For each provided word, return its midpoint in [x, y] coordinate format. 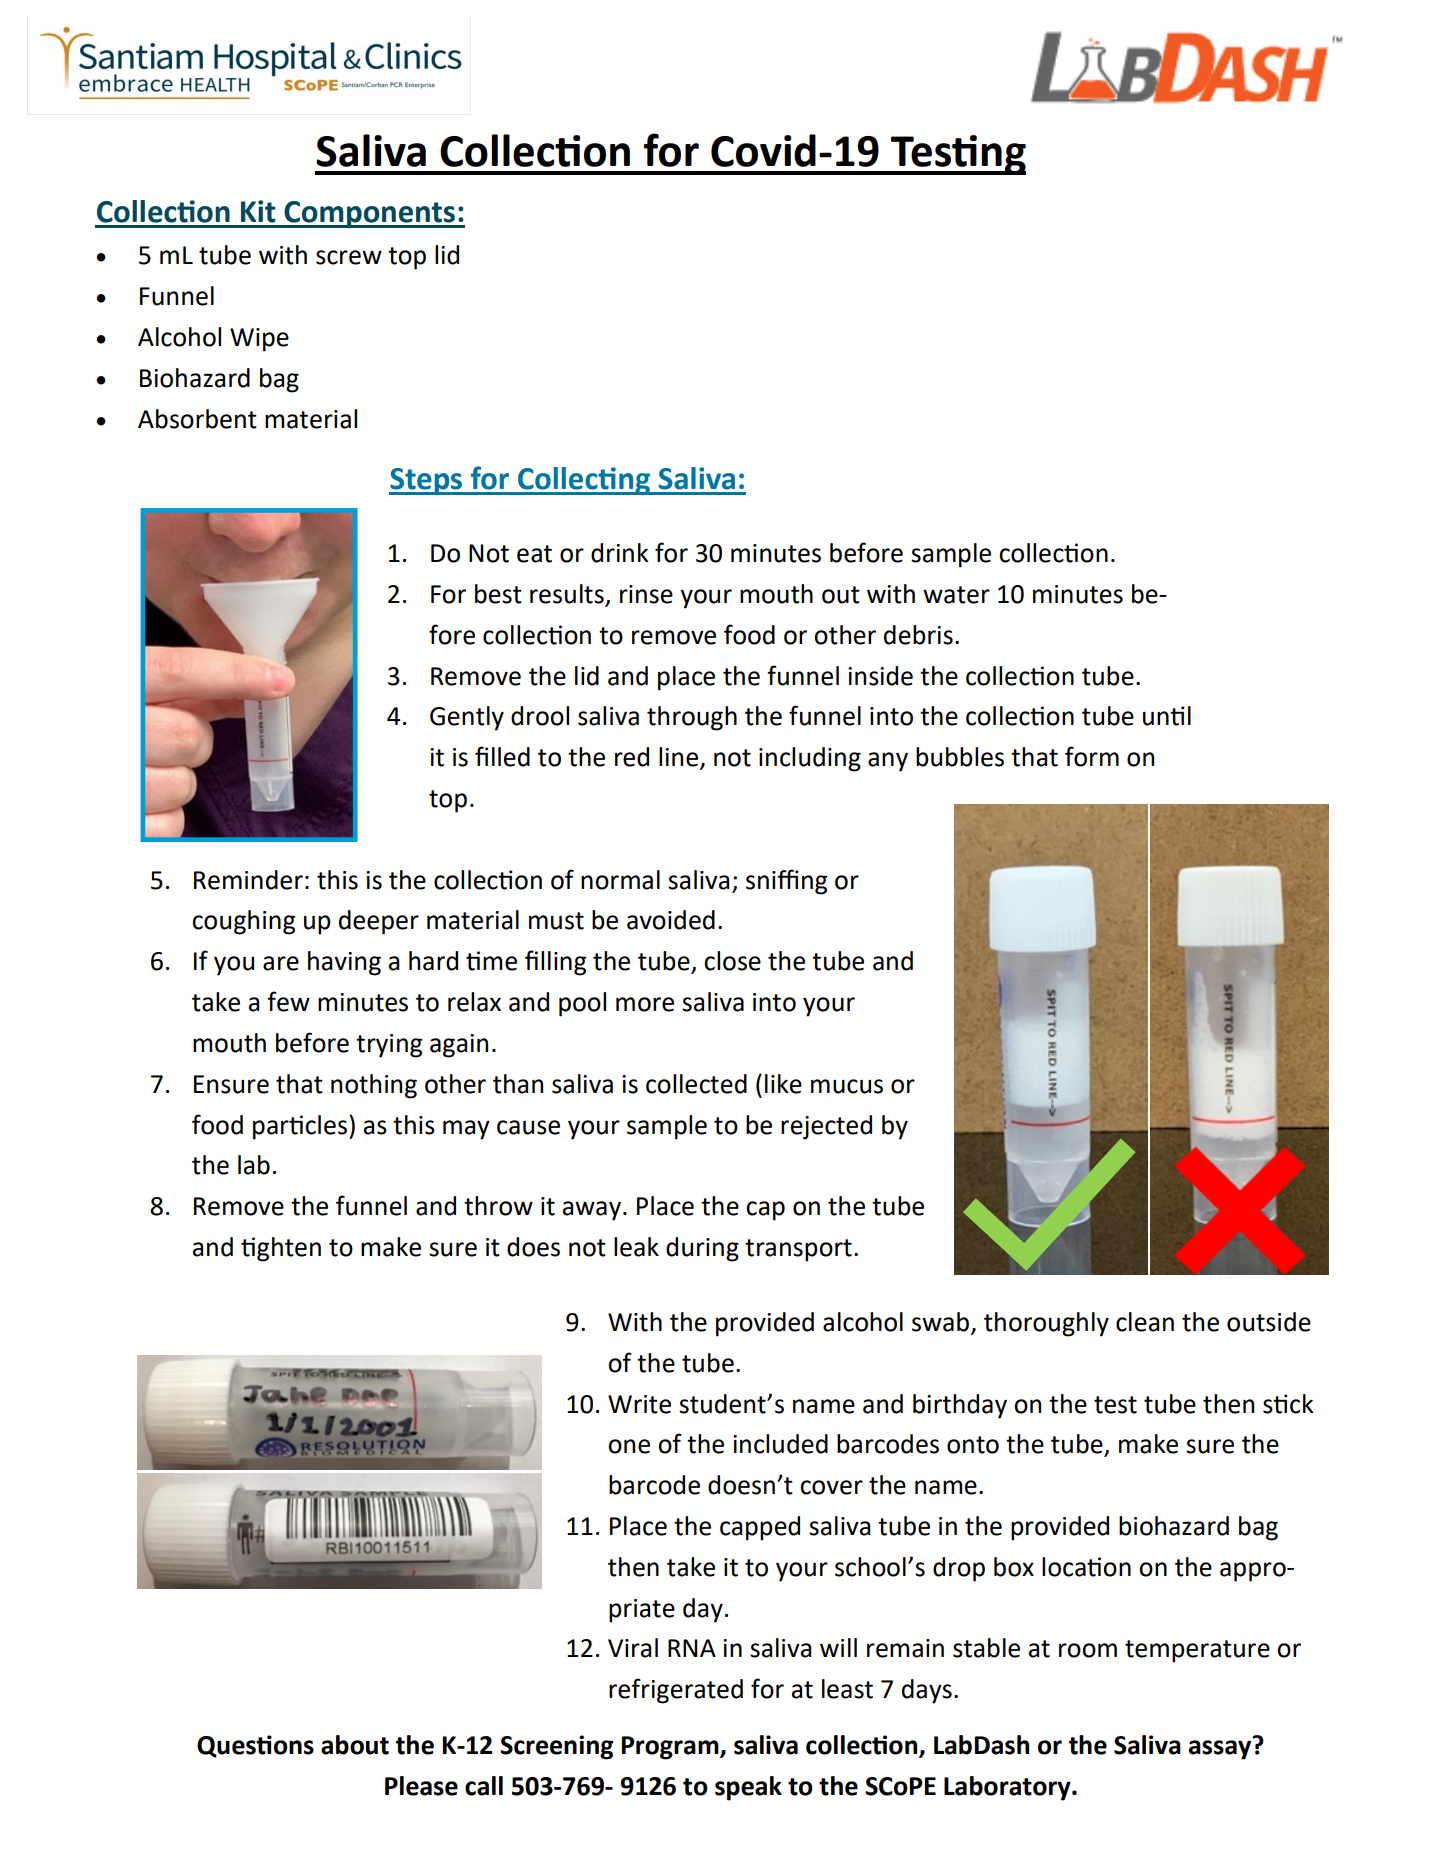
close [732, 961]
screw [349, 257]
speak [748, 1788]
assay [1221, 1749]
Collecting [584, 481]
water [956, 595]
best [498, 594]
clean [1145, 1322]
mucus [847, 1086]
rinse [646, 594]
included [780, 1444]
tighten [281, 1249]
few [288, 1001]
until [1167, 716]
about [355, 1745]
